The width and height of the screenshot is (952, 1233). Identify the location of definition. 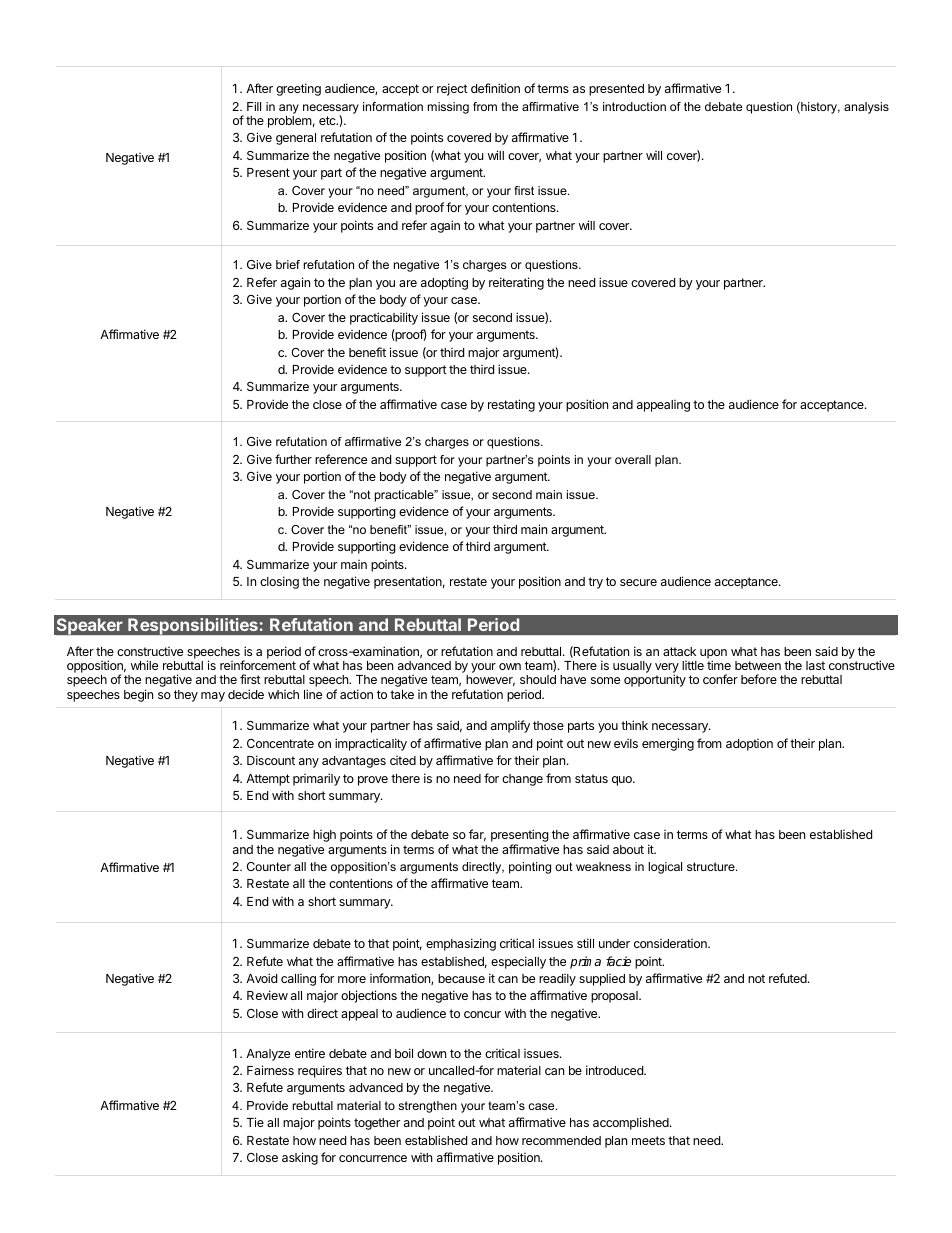
(495, 88).
